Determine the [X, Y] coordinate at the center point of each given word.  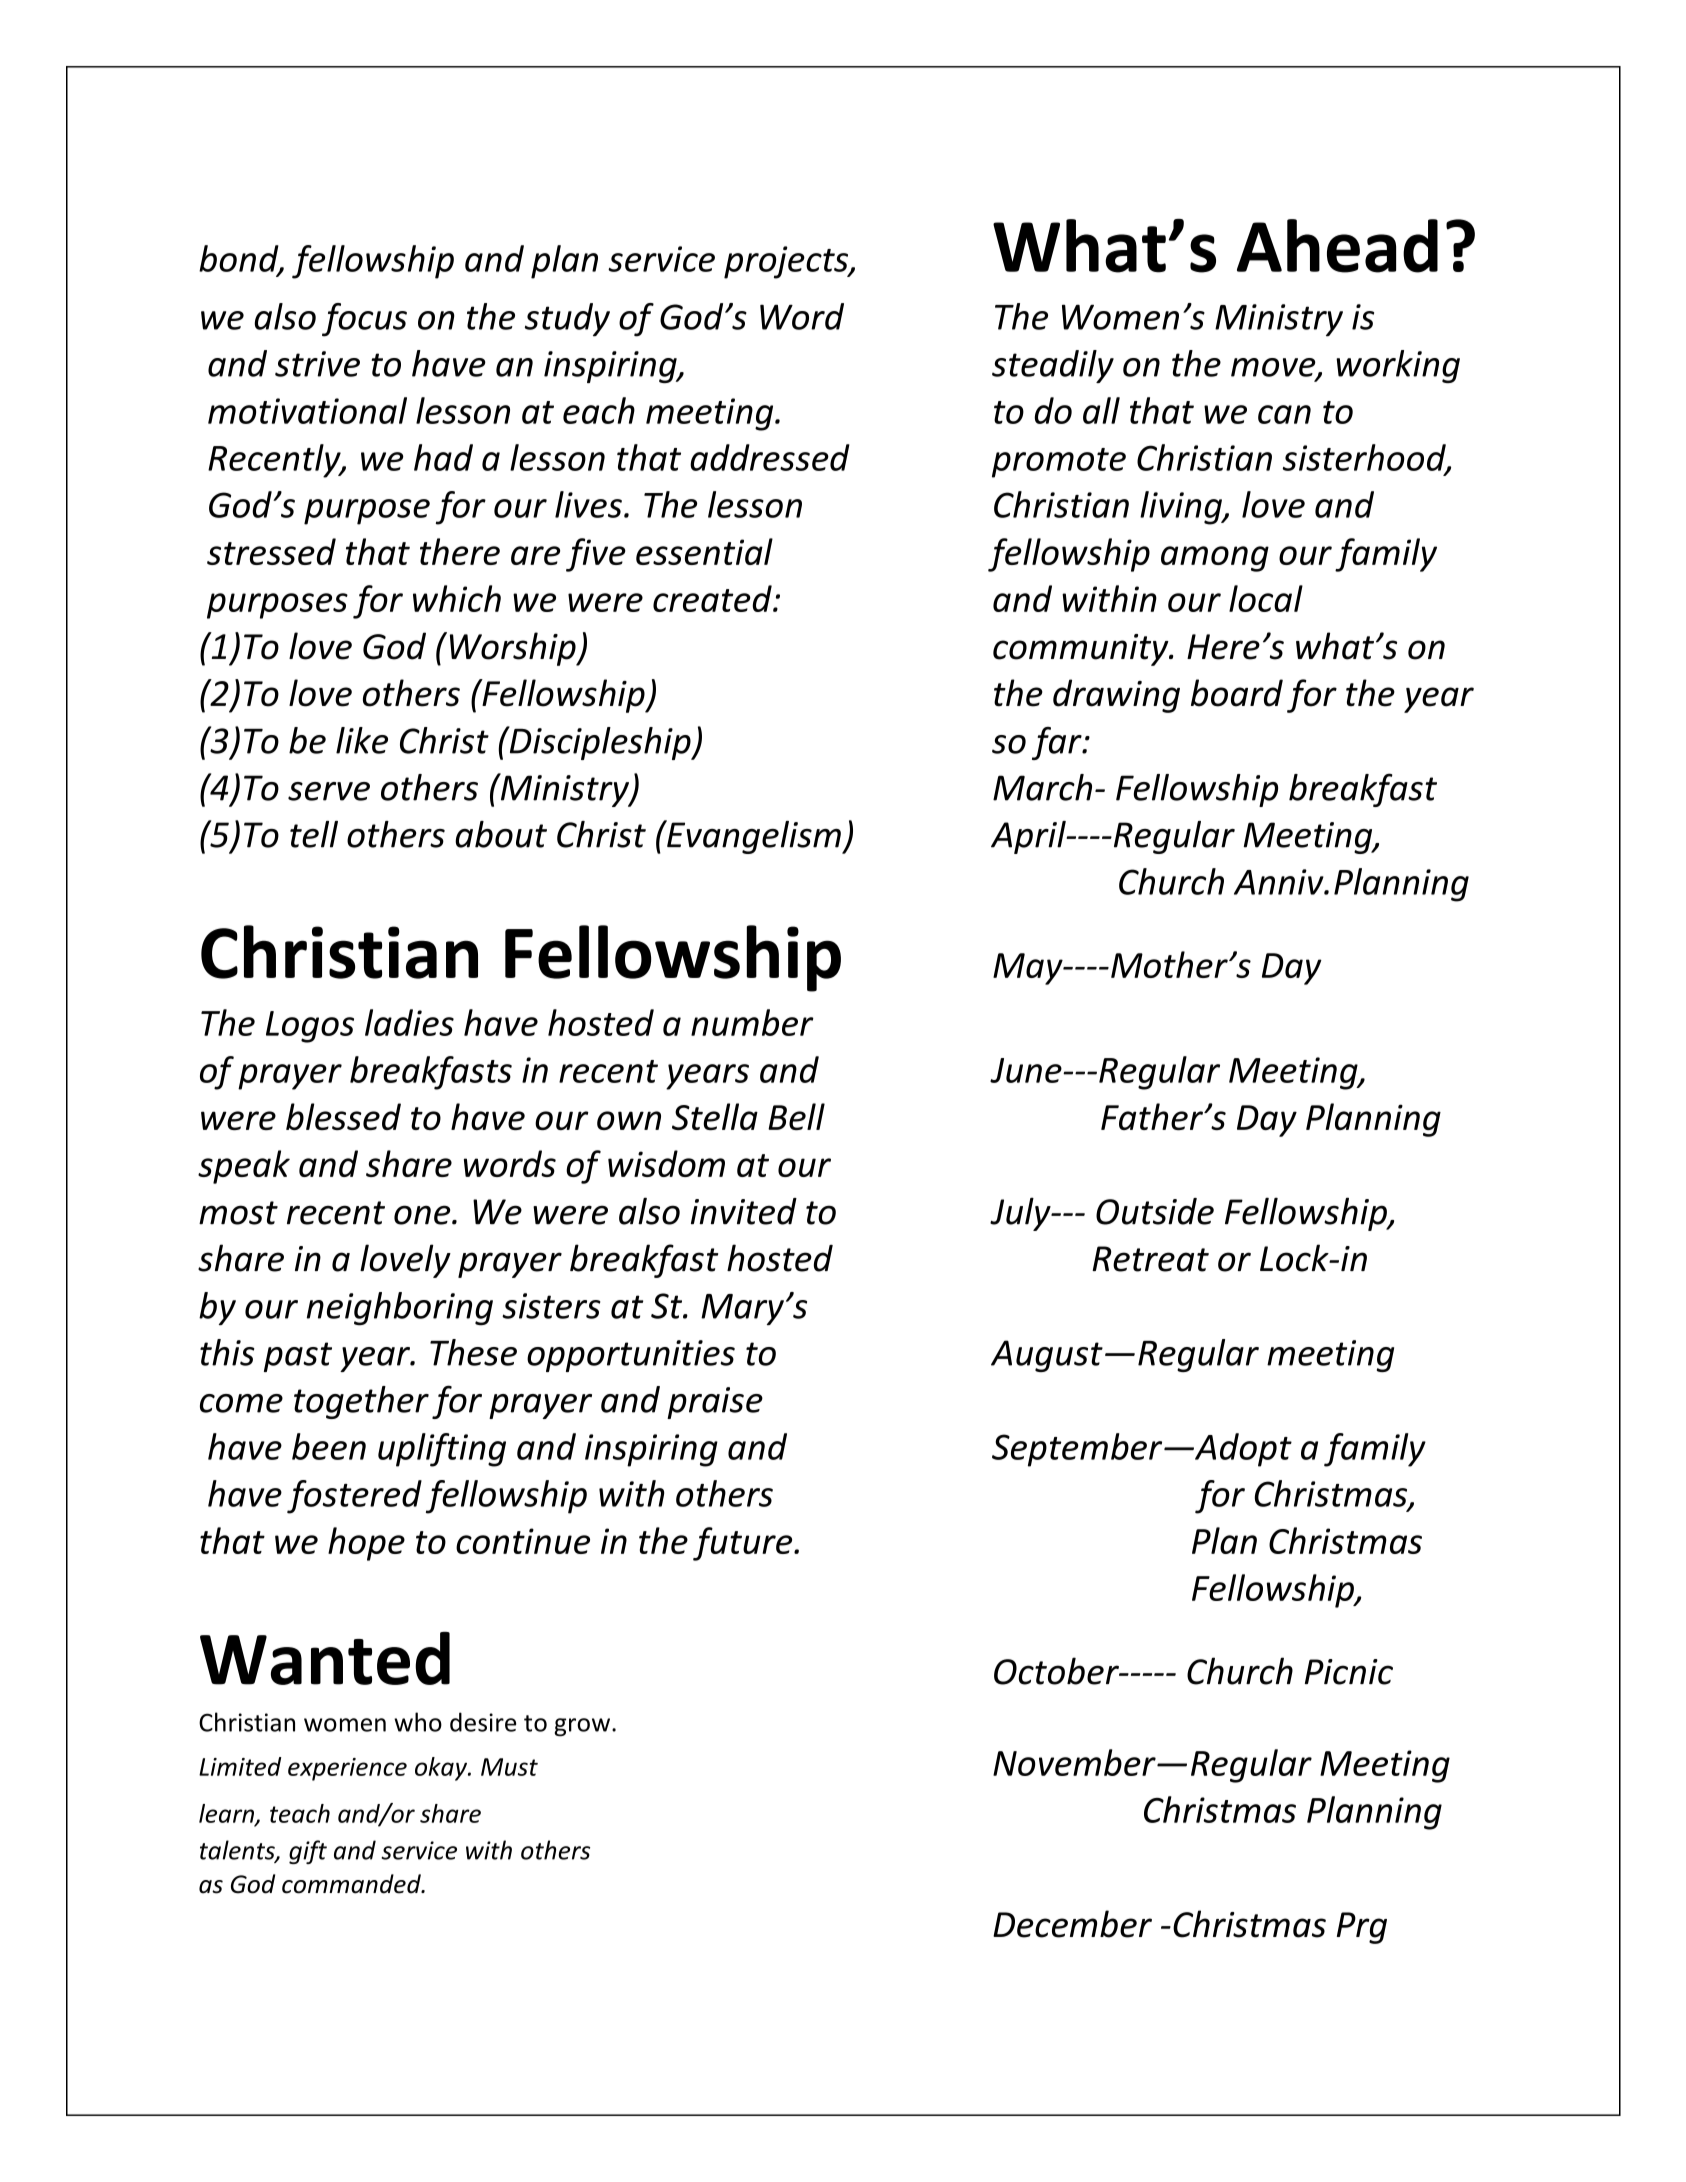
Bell [796, 1116]
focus [364, 320]
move [1274, 368]
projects [787, 262]
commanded [352, 1884]
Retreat [1150, 1259]
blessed [343, 1116]
